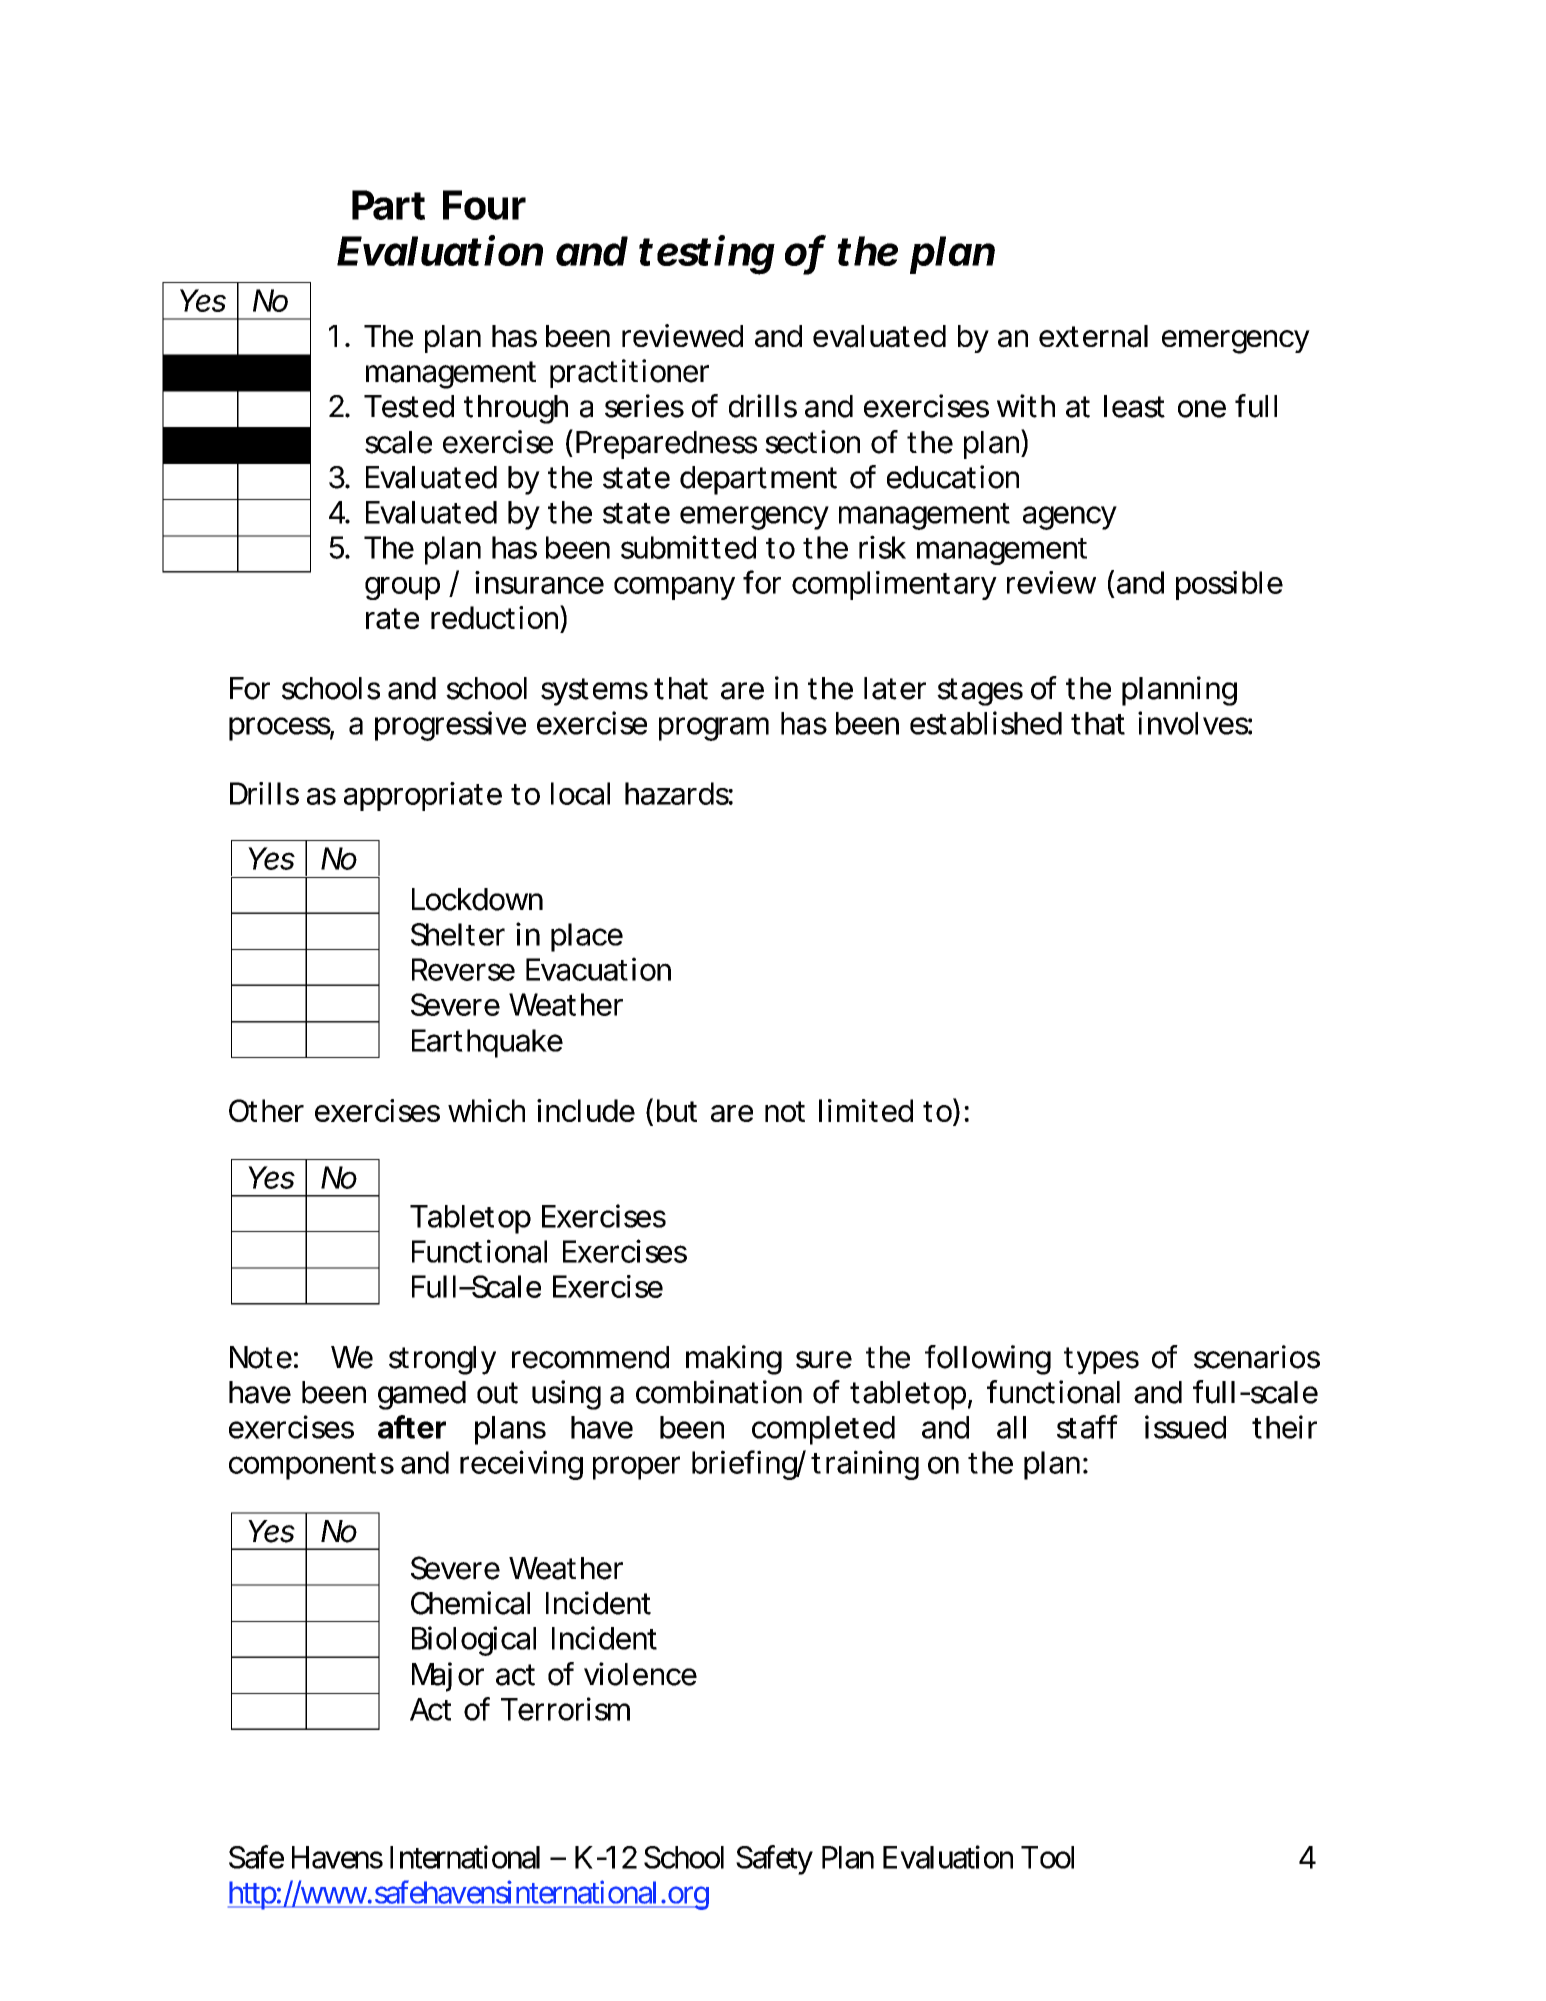 Image resolution: width=1546 pixels, height=2001 pixels. Describe the element at coordinates (1047, 1857) in the screenshot. I see `Tool` at that location.
